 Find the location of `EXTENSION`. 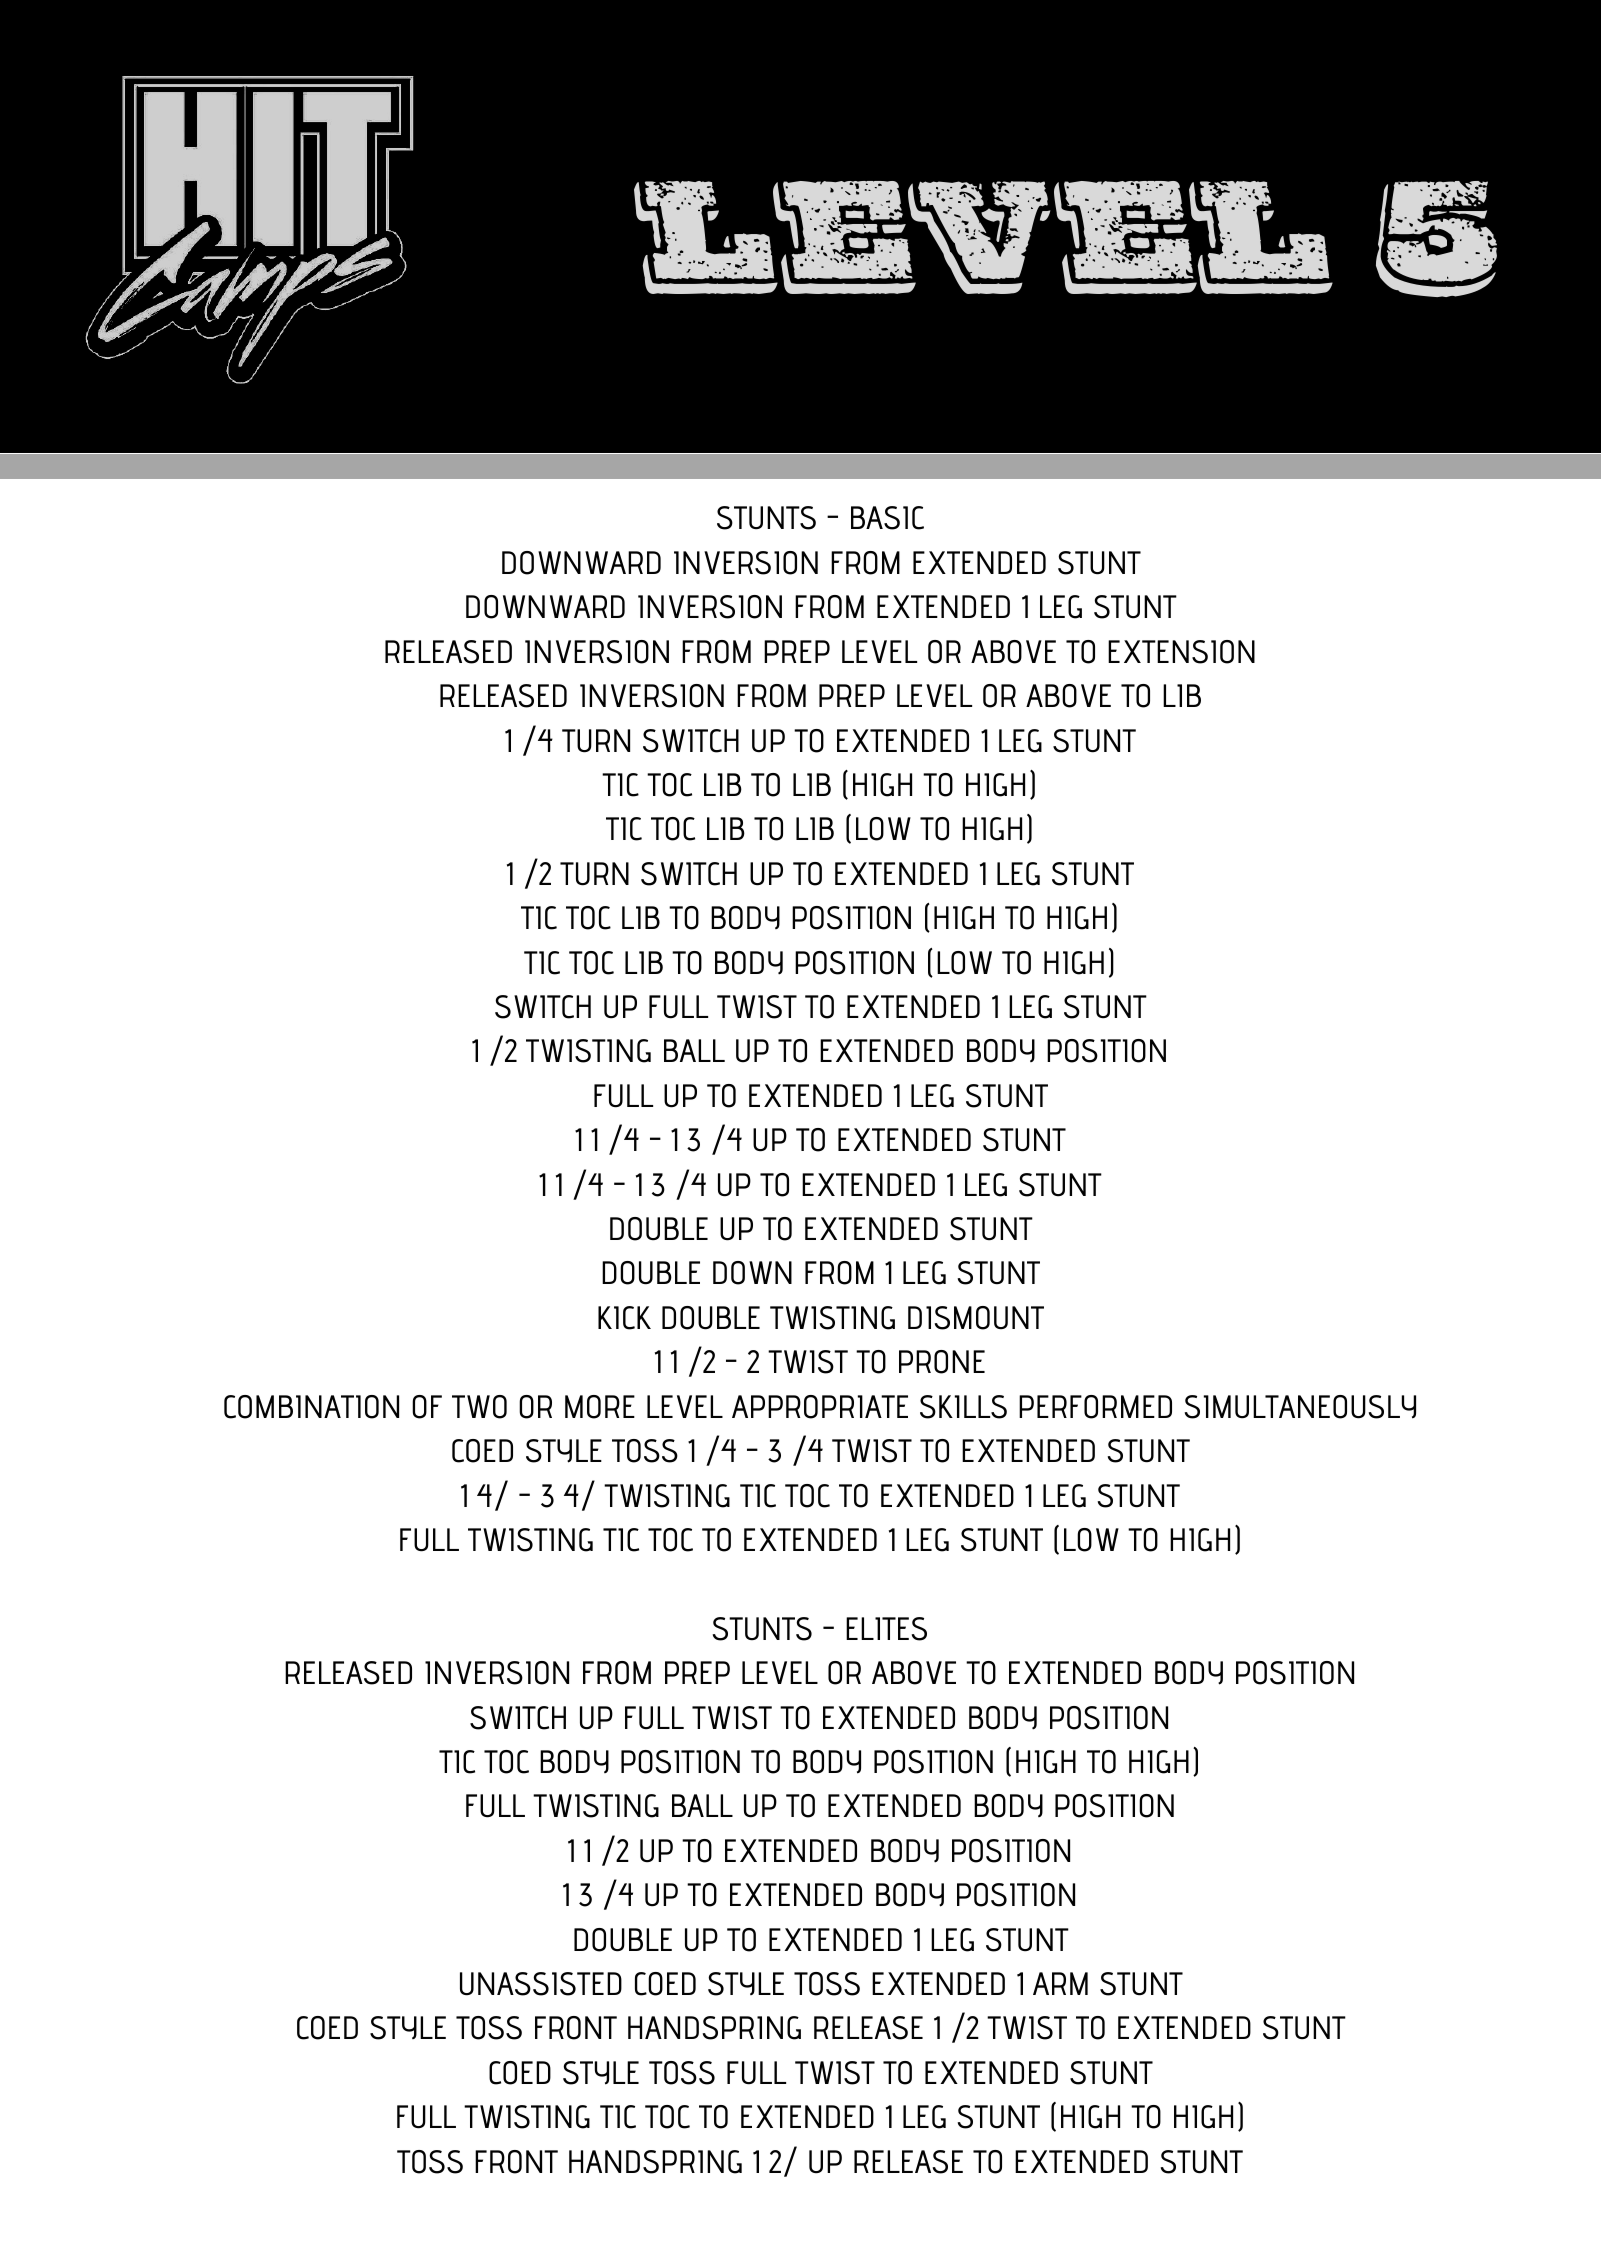

EXTENSION is located at coordinates (1181, 652).
